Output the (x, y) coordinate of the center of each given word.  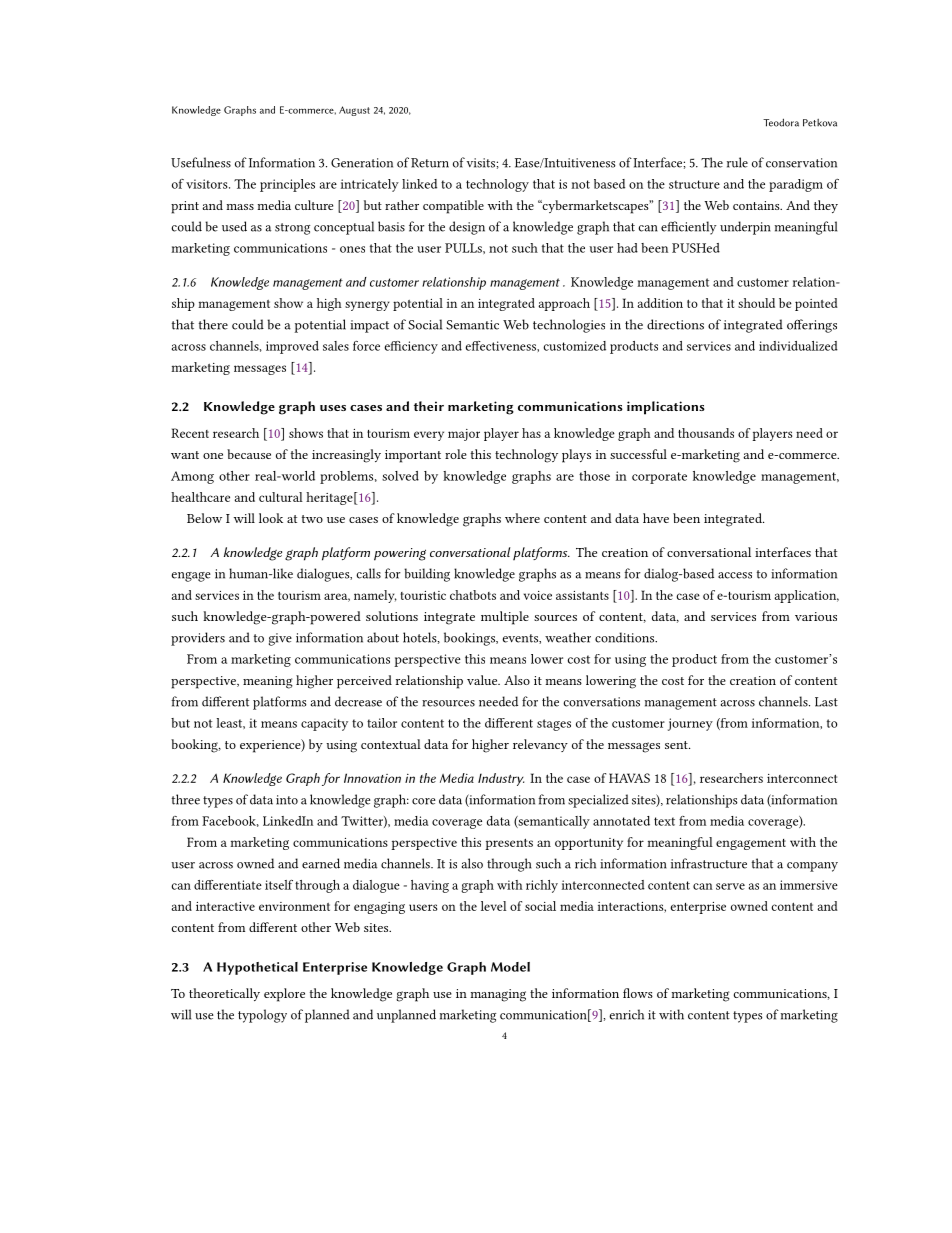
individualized (798, 346)
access (735, 575)
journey (690, 724)
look (271, 518)
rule (737, 162)
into (287, 800)
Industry (501, 779)
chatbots (473, 595)
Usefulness (201, 162)
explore (284, 995)
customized (574, 346)
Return (430, 163)
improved (292, 347)
